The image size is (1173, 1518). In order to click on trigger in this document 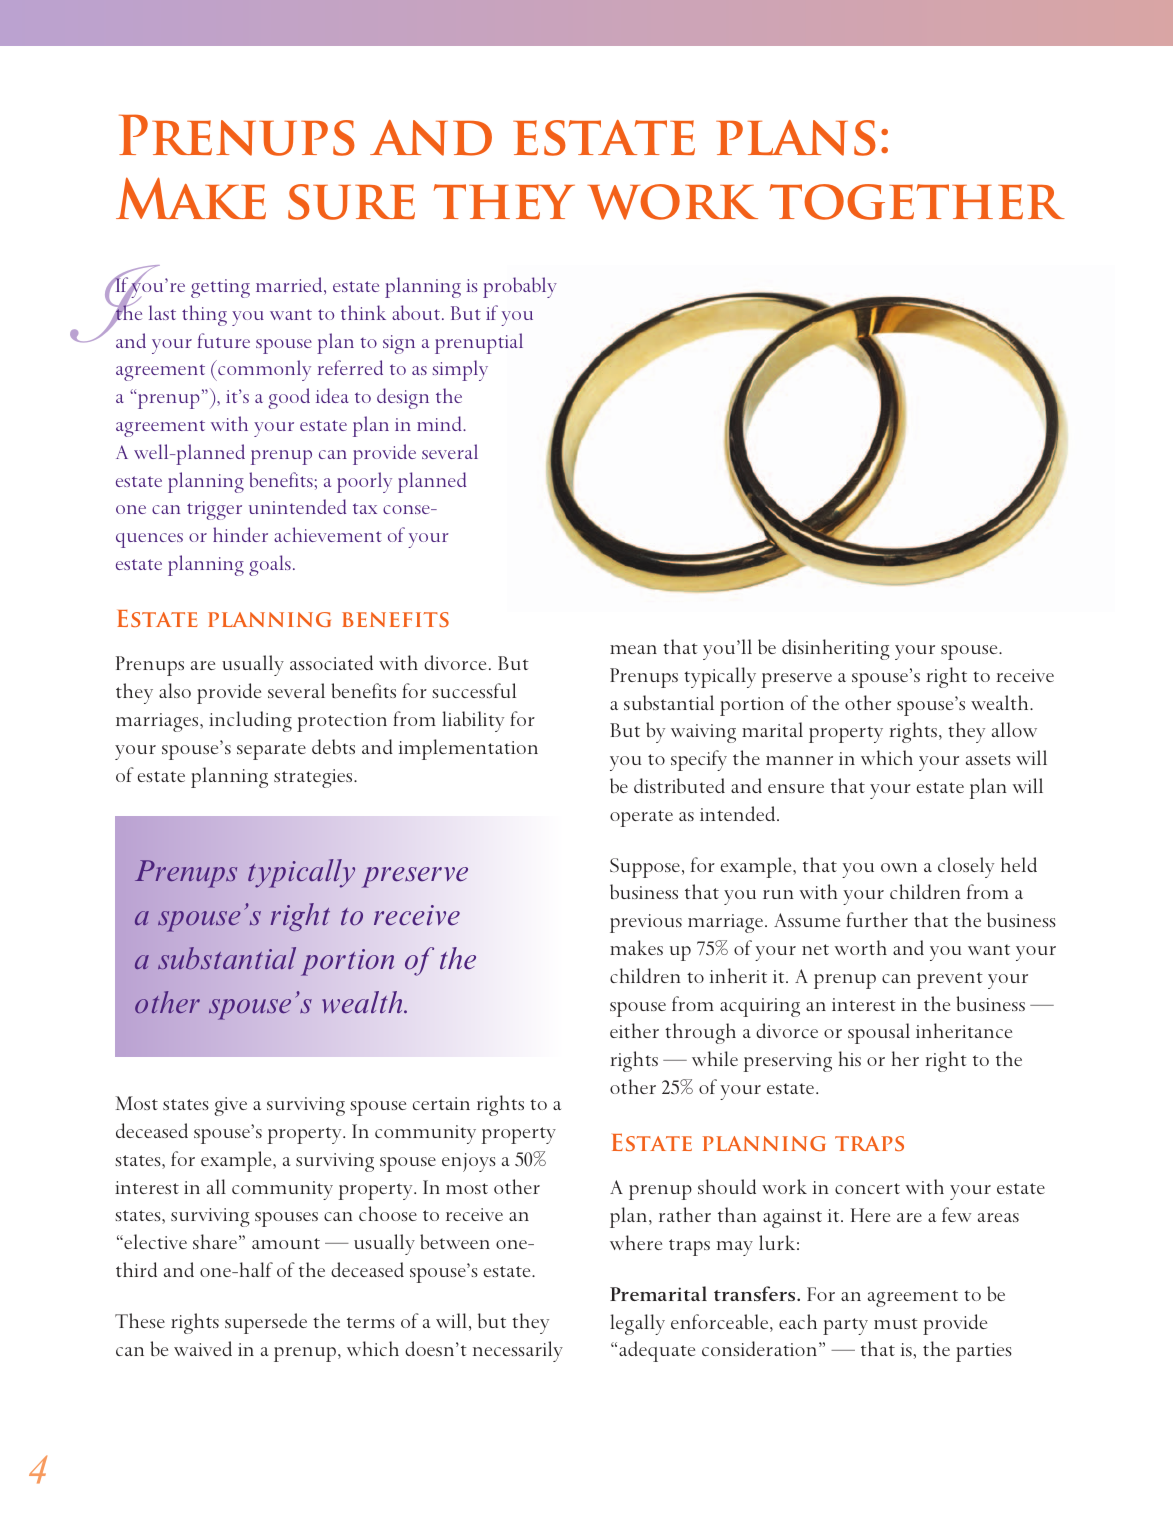, I will do `click(214, 510)`.
